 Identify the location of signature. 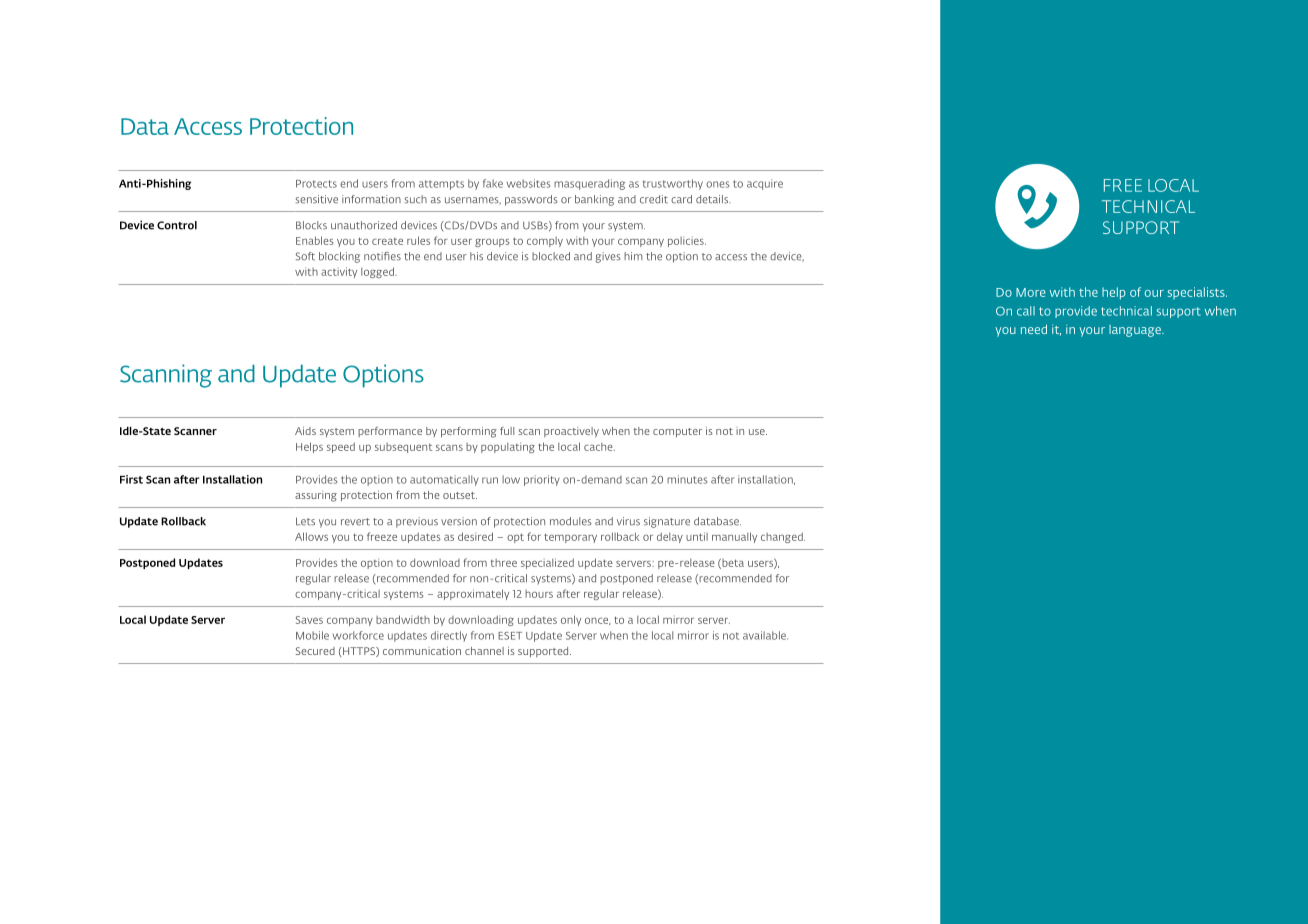
(667, 522).
